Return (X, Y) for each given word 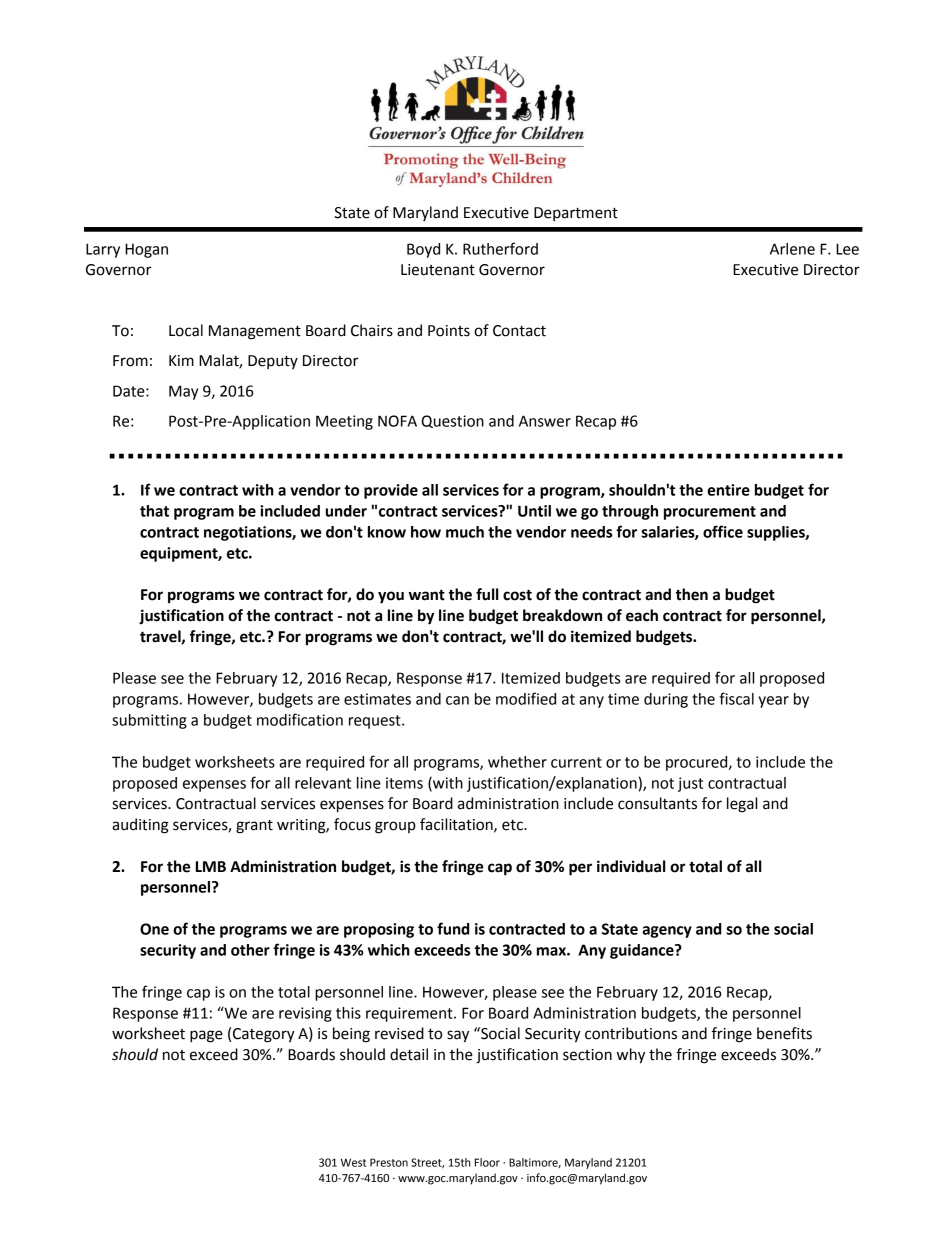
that (154, 511)
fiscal (737, 698)
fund (453, 928)
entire (728, 490)
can (457, 700)
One (154, 929)
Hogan (146, 250)
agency (667, 932)
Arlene (792, 249)
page (206, 1036)
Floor (487, 1162)
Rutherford (500, 248)
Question (453, 421)
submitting (149, 721)
